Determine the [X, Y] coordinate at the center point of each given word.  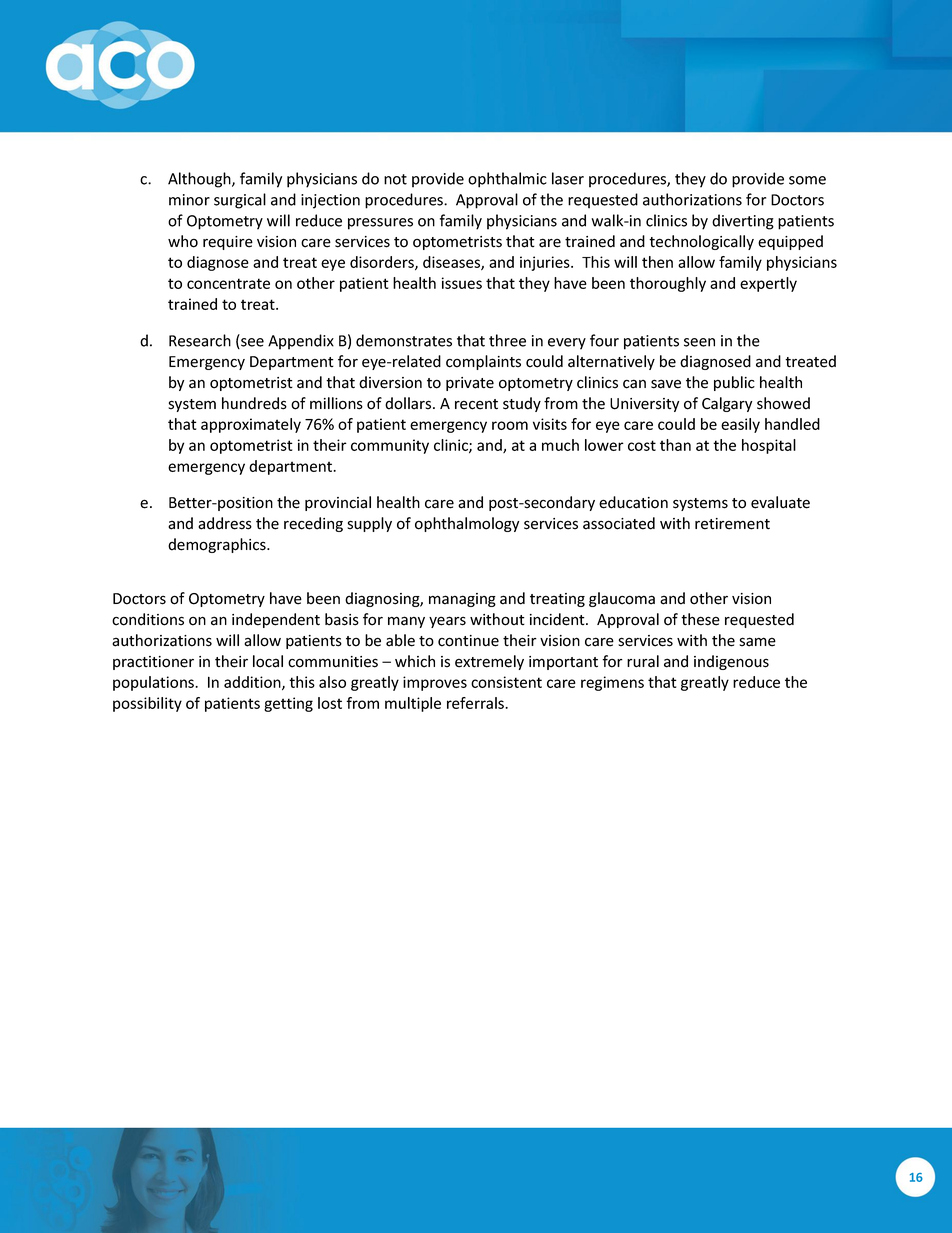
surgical [240, 201]
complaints [483, 362]
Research [200, 340]
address [225, 523]
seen [699, 342]
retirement [732, 524]
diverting [743, 222]
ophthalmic [507, 180]
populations [154, 683]
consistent [506, 682]
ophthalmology [467, 524]
